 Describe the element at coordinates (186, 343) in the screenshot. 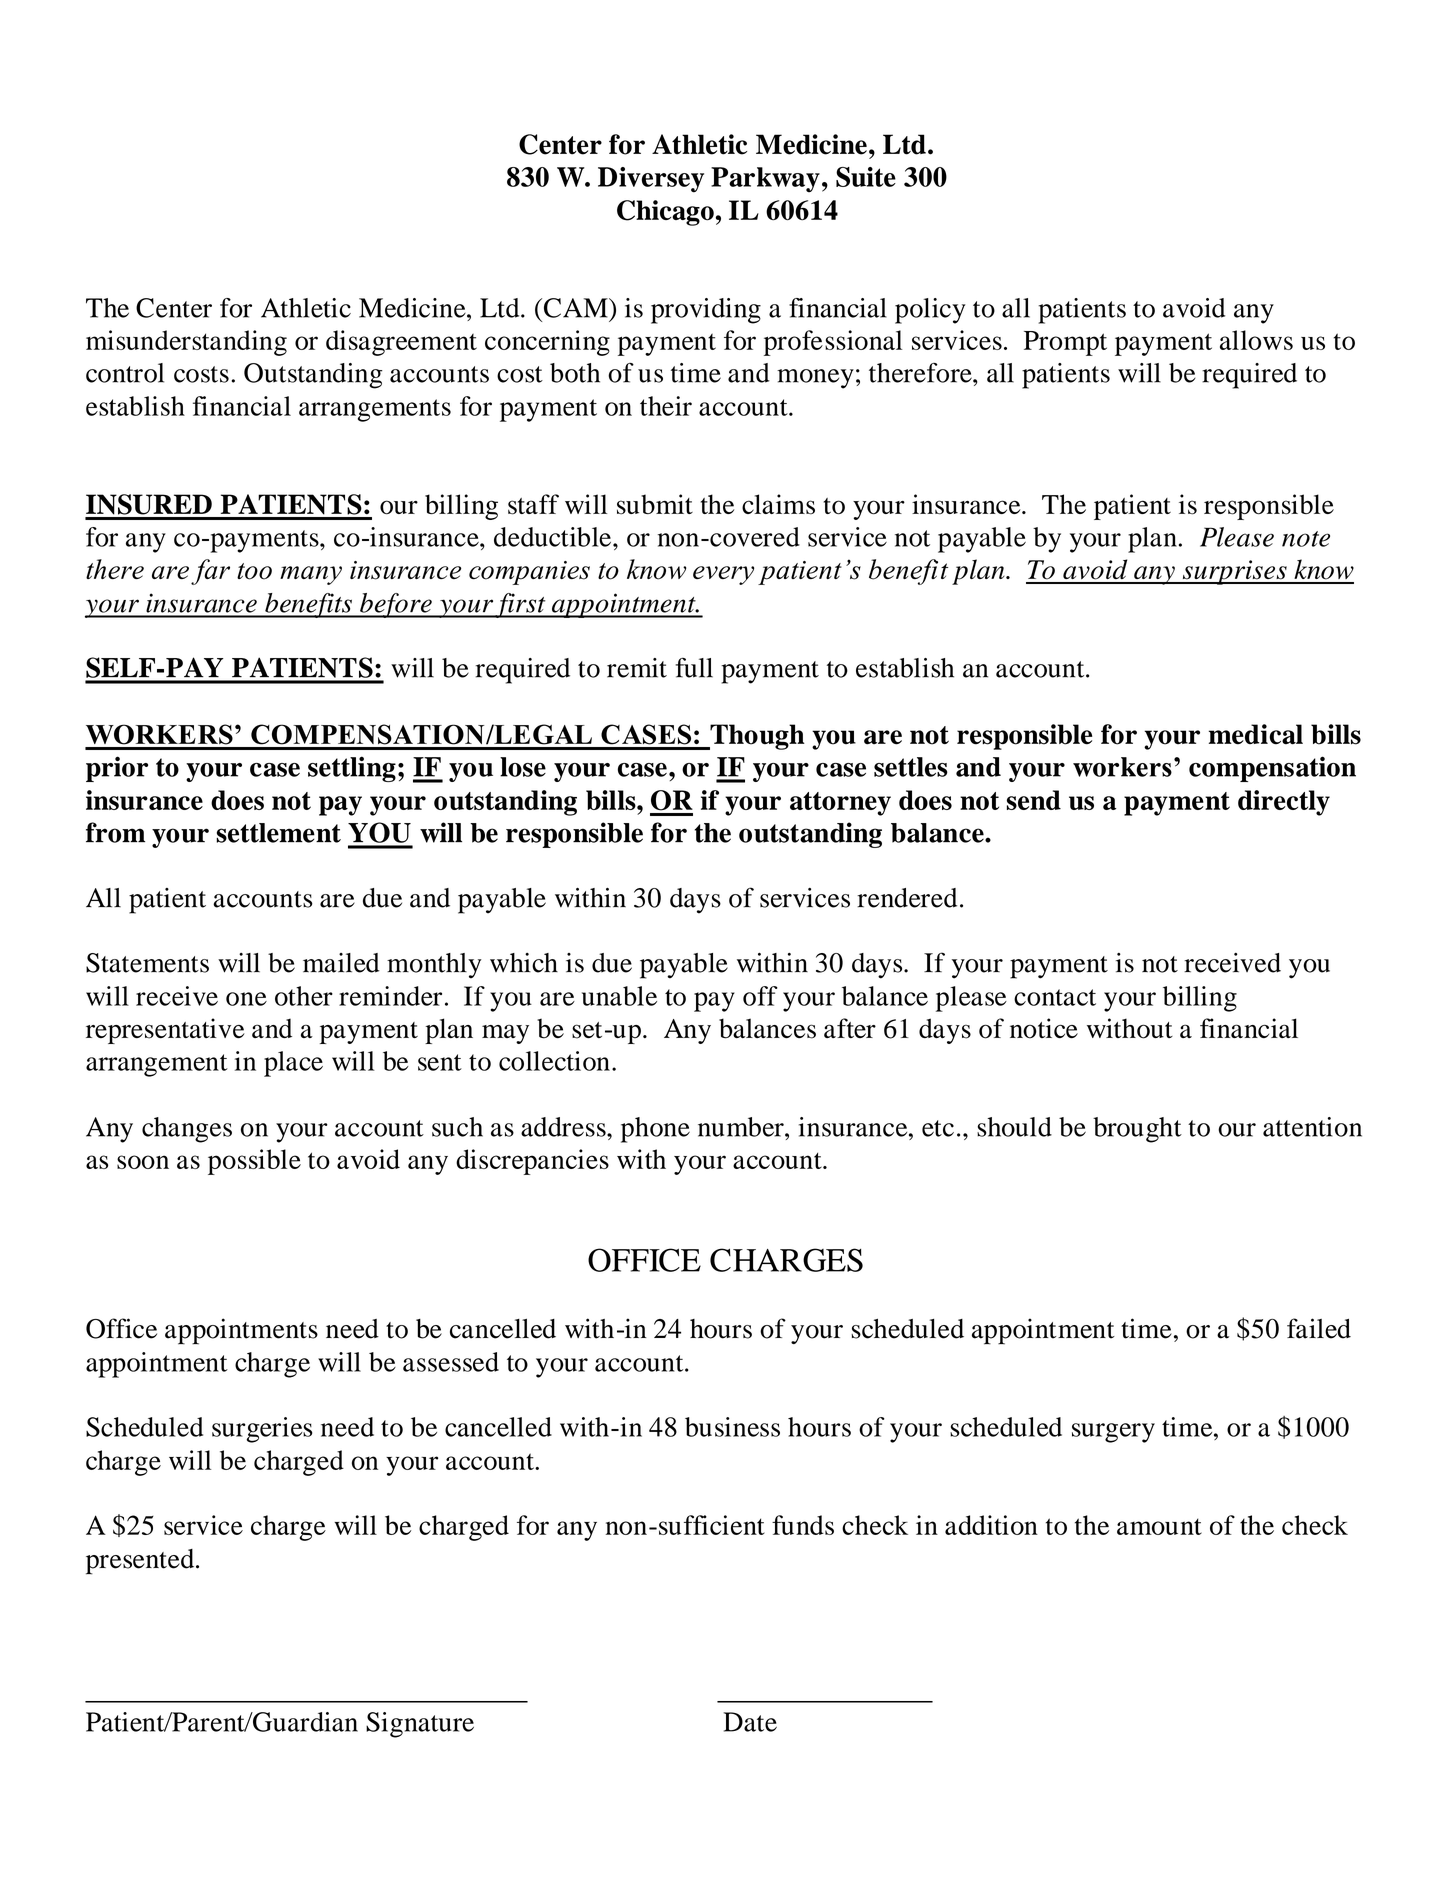

I see `misunderstanding` at that location.
